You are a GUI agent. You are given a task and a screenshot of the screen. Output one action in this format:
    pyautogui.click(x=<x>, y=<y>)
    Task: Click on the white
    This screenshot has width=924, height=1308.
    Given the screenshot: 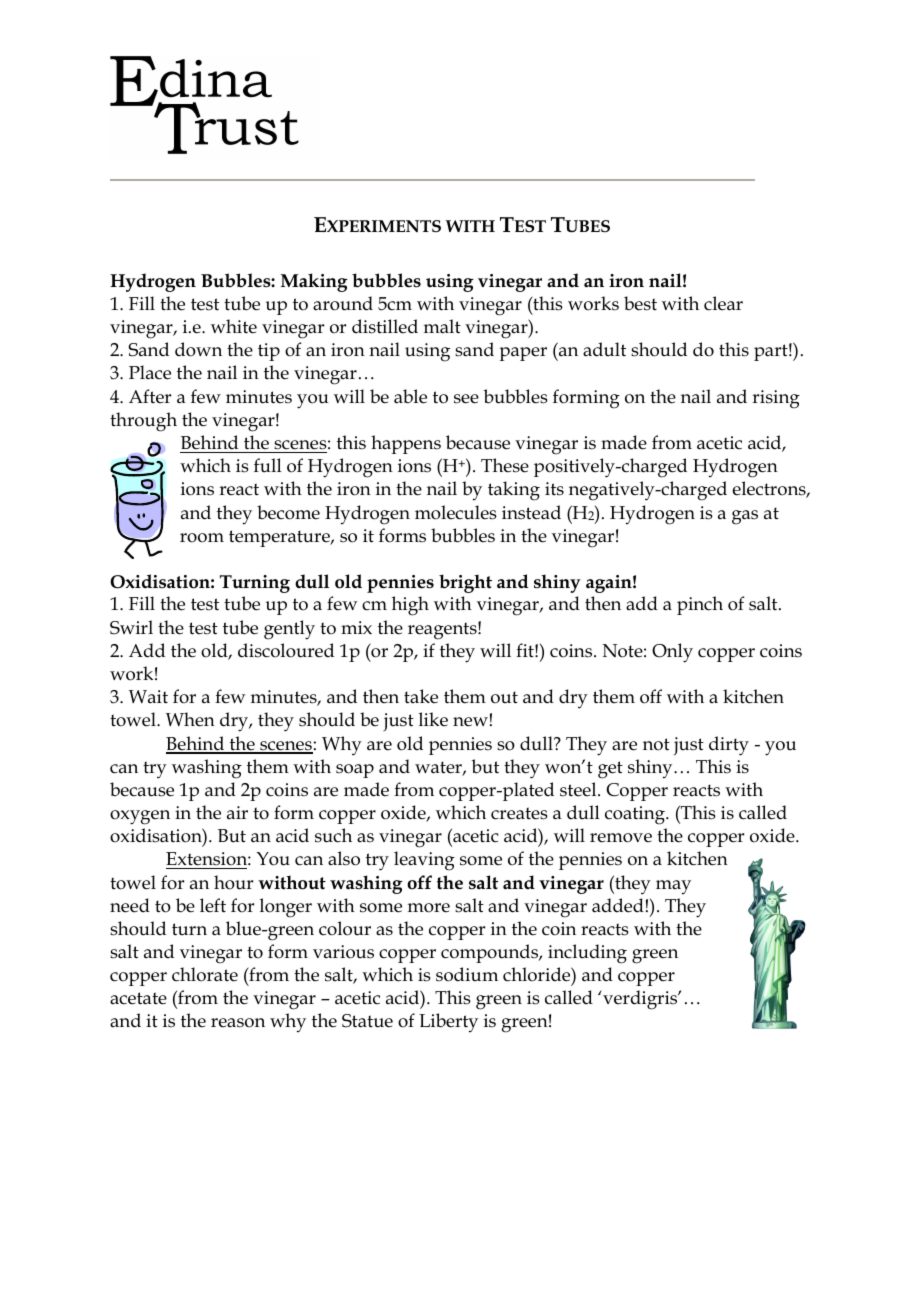 What is the action you would take?
    pyautogui.click(x=234, y=326)
